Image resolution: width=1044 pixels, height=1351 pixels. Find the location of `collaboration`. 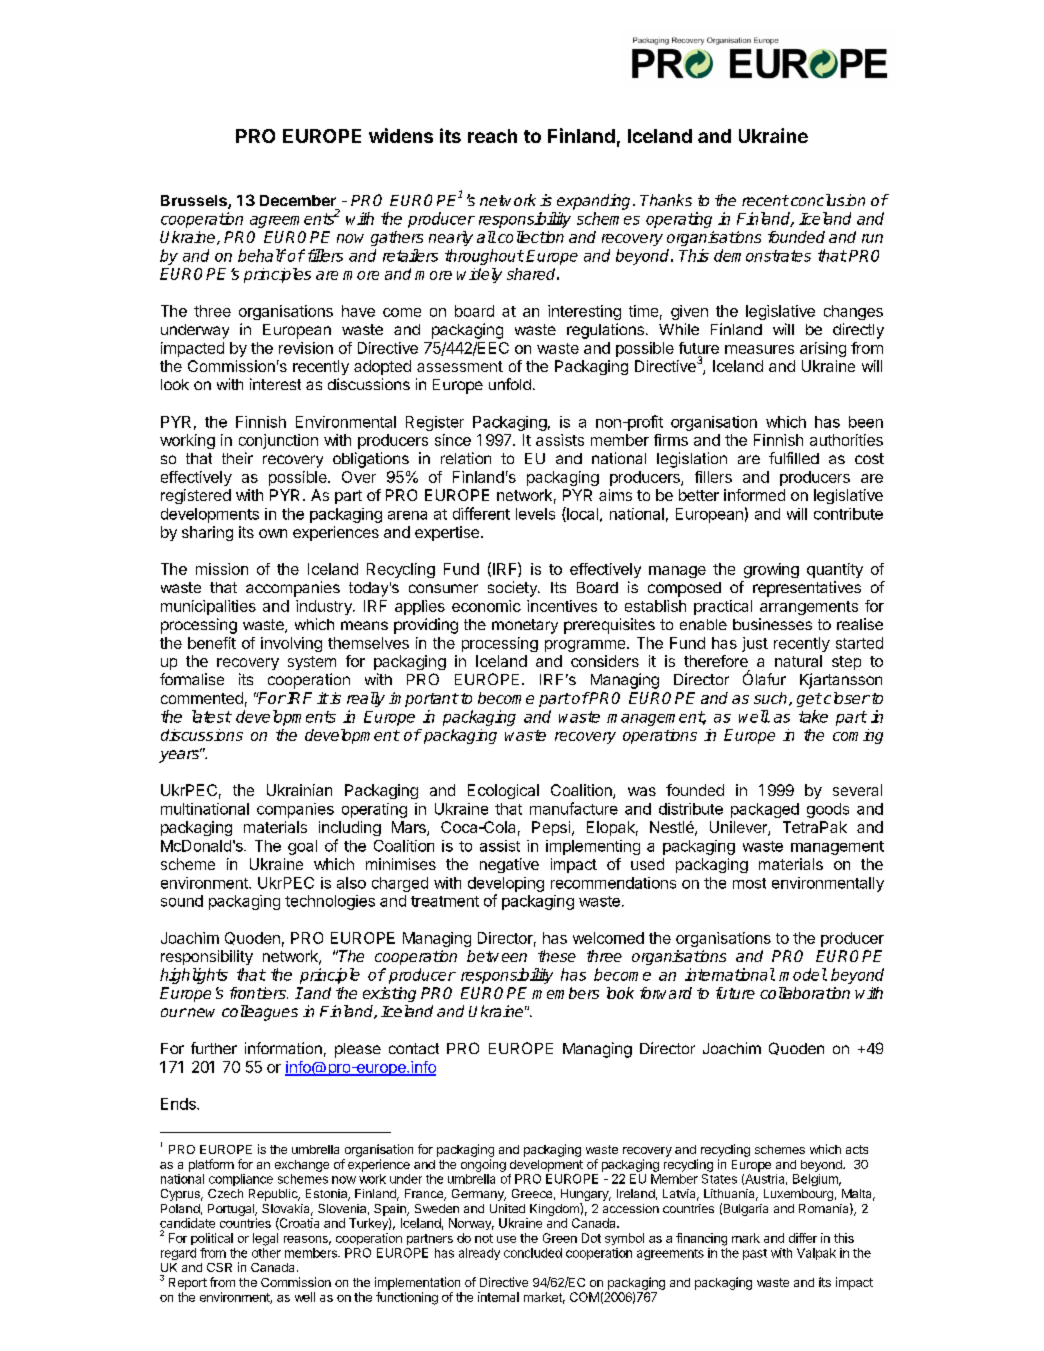

collaboration is located at coordinates (805, 993).
